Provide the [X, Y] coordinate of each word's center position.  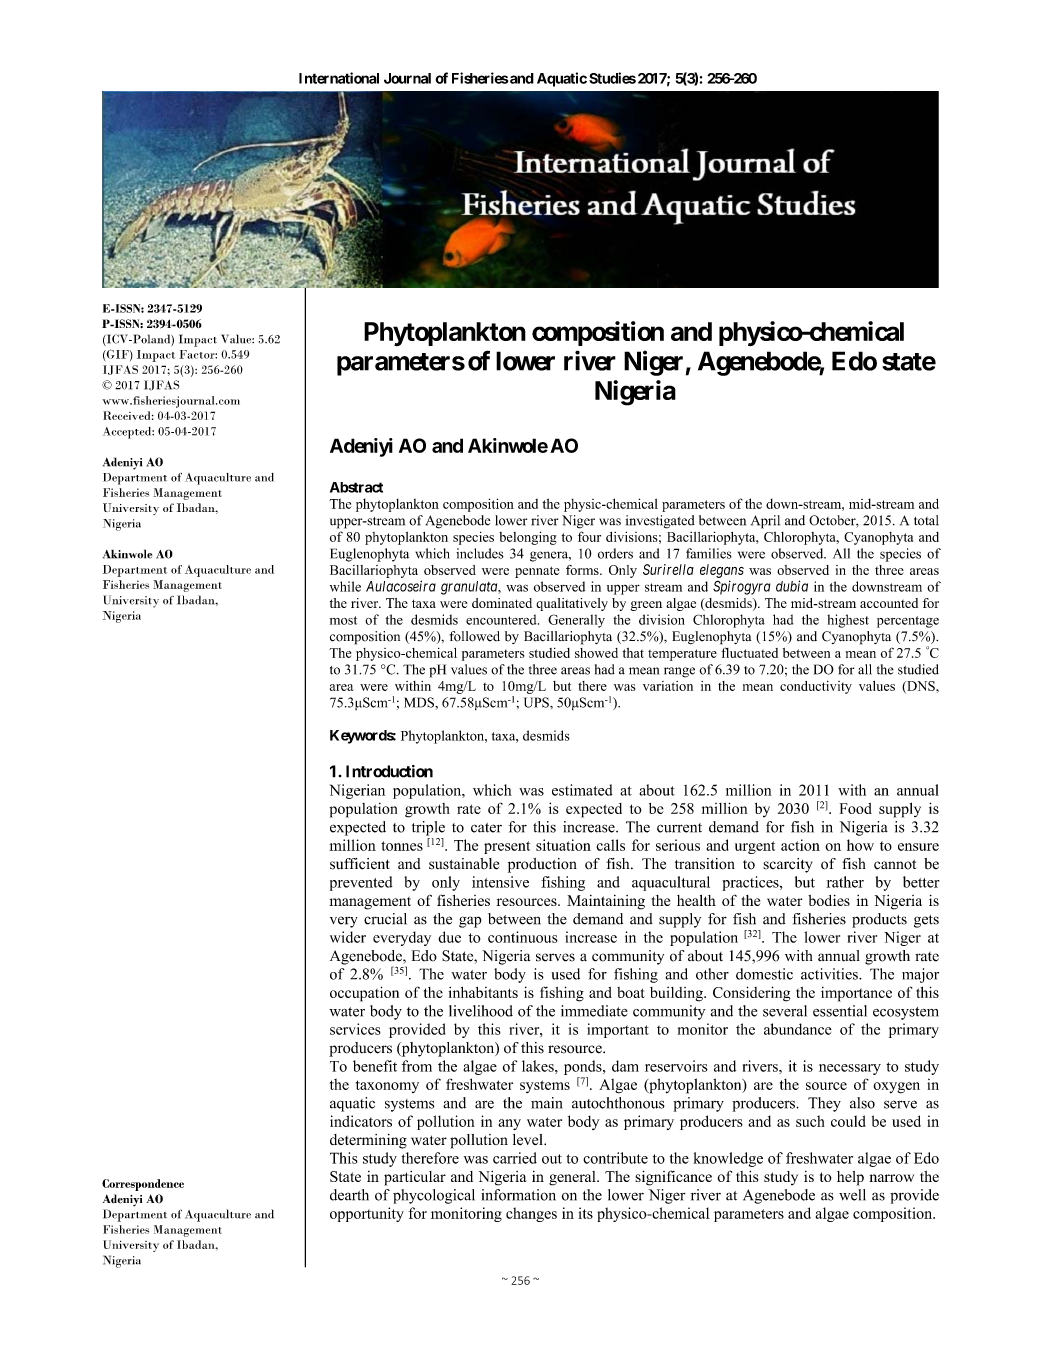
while [345, 586]
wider [348, 937]
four [589, 536]
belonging [528, 538]
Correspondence [143, 1185]
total [926, 520]
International [339, 78]
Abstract [356, 487]
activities [830, 974]
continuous [523, 937]
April [765, 522]
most [343, 620]
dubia [792, 586]
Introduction [389, 771]
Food [856, 808]
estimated [582, 790]
